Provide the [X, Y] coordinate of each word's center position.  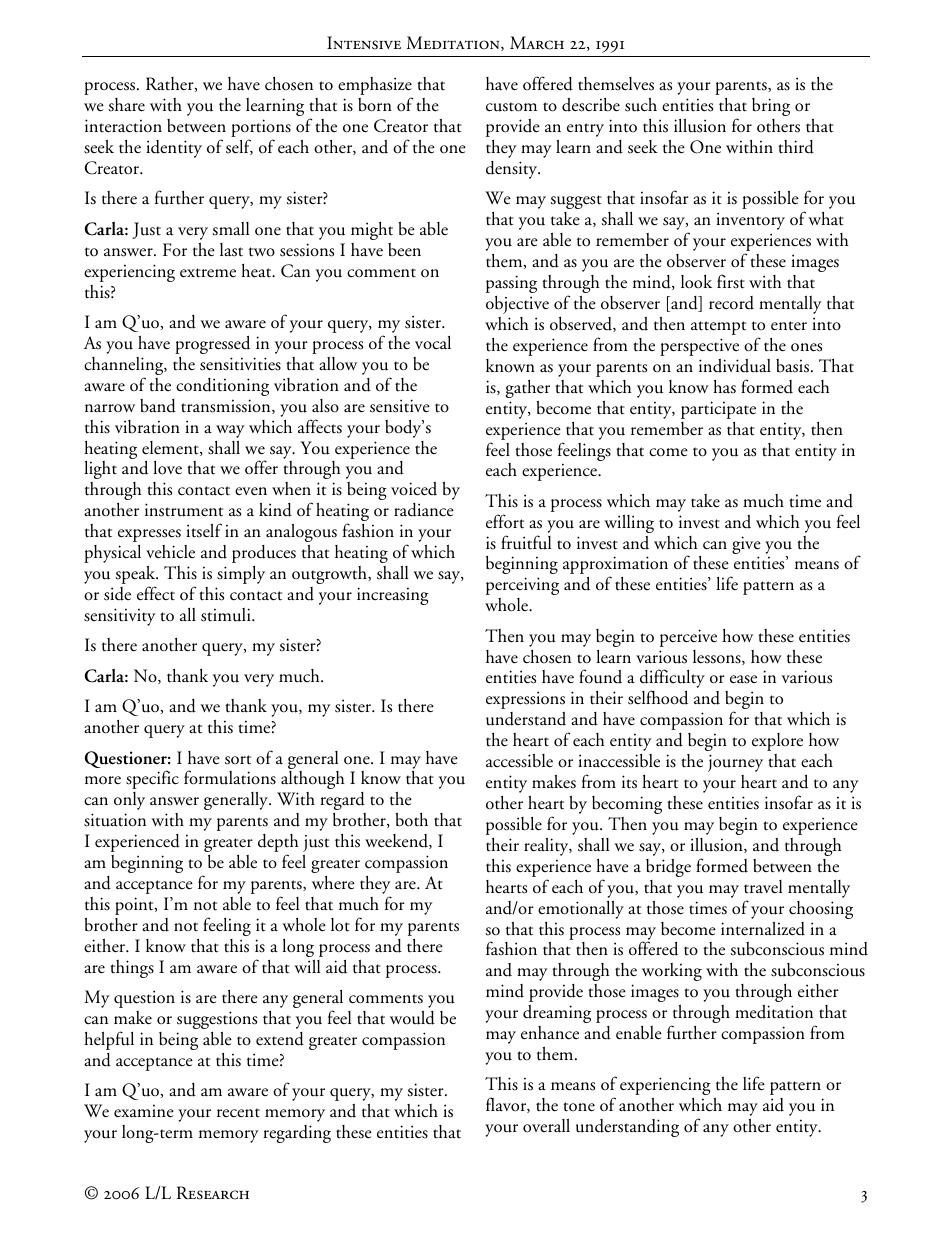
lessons [718, 657]
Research [213, 1193]
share [127, 105]
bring [771, 107]
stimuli [227, 615]
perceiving [522, 586]
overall [546, 1126]
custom [511, 107]
